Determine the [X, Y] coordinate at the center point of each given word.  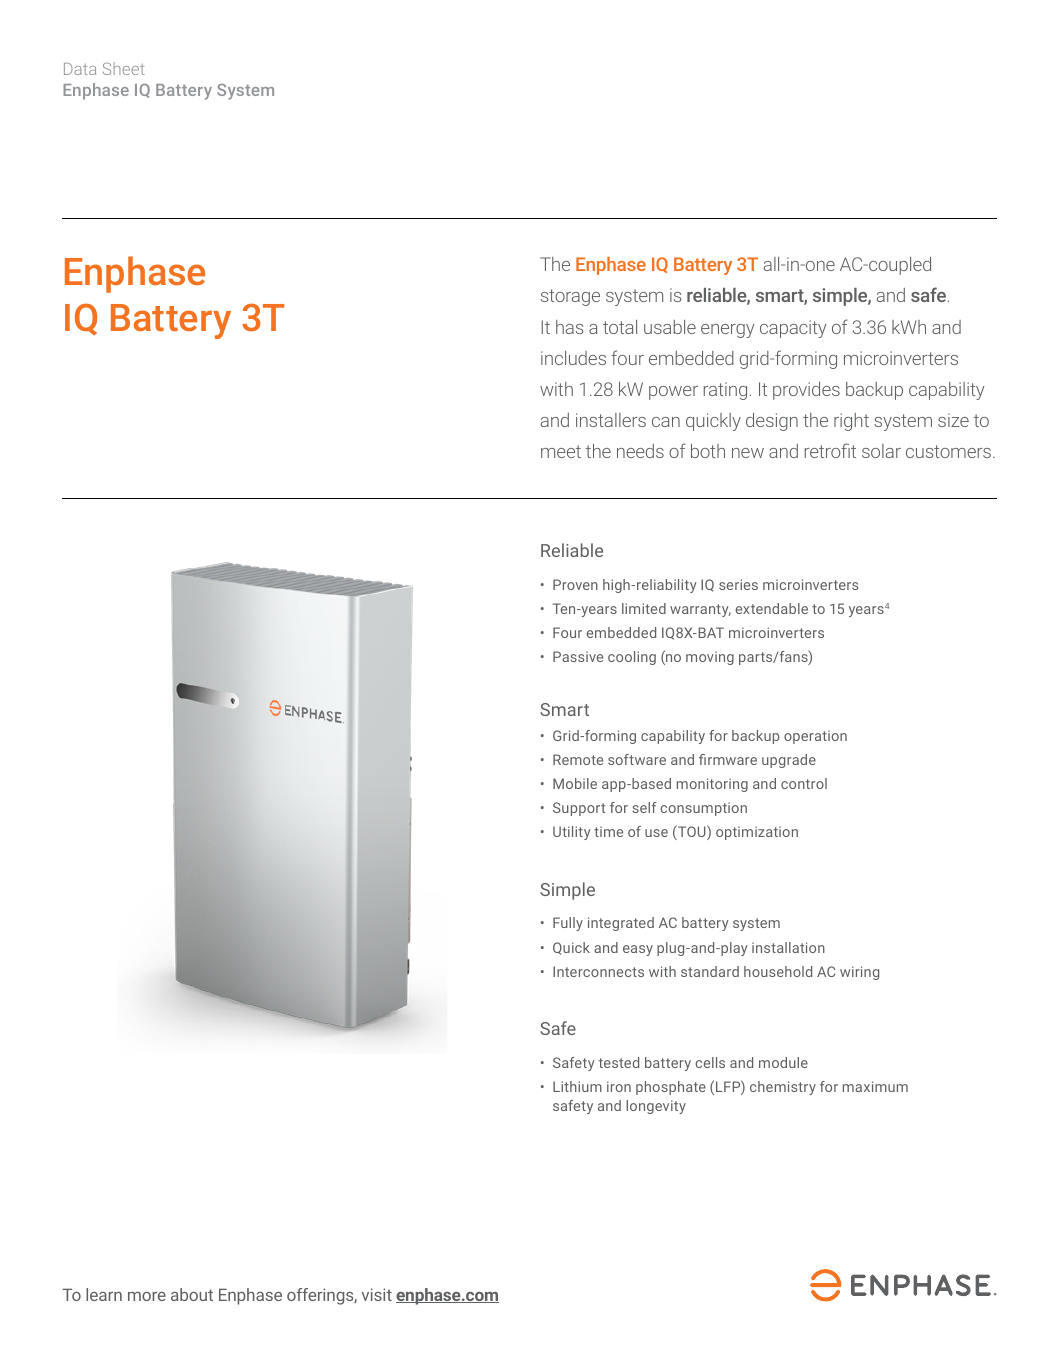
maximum [875, 1086]
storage [570, 297]
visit [377, 1294]
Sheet [124, 68]
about [192, 1294]
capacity [793, 329]
